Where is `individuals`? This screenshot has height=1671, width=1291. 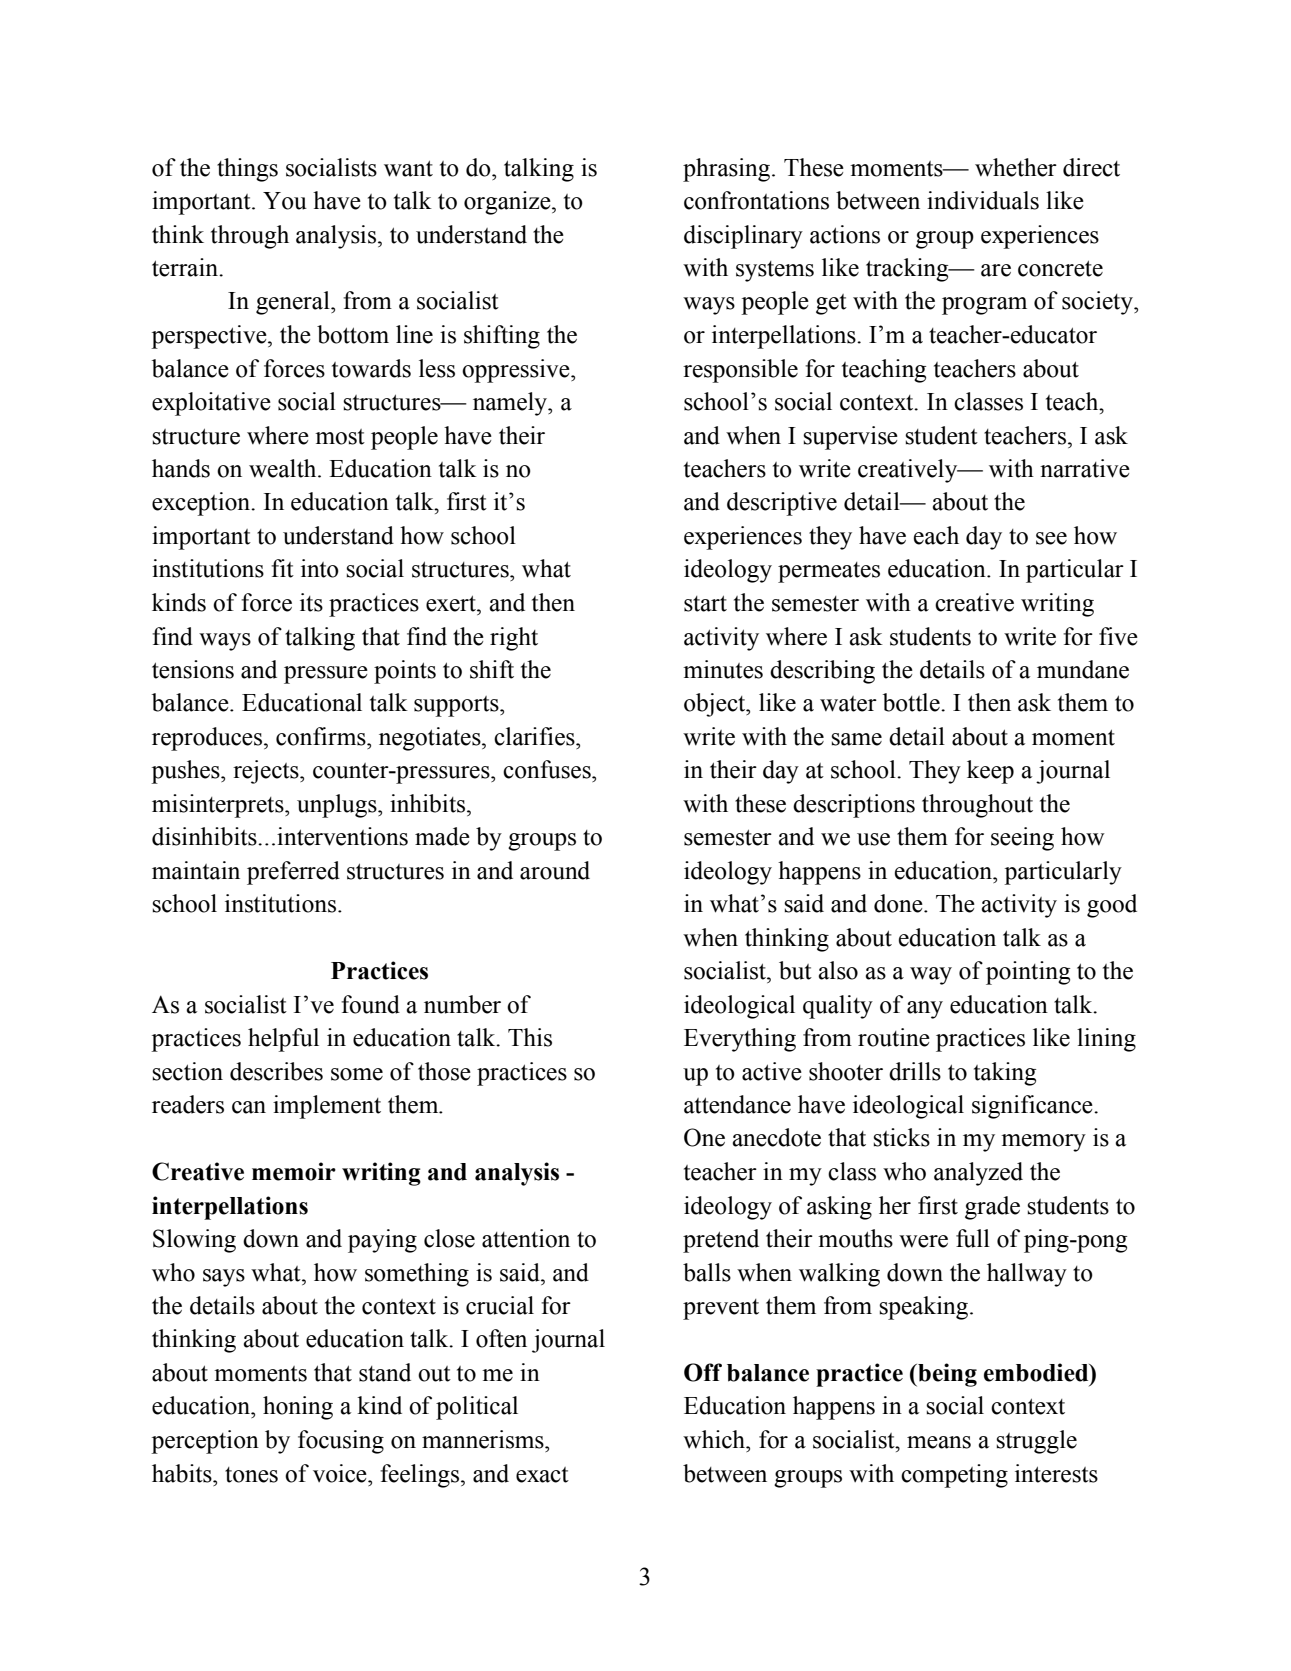
individuals is located at coordinates (983, 200).
